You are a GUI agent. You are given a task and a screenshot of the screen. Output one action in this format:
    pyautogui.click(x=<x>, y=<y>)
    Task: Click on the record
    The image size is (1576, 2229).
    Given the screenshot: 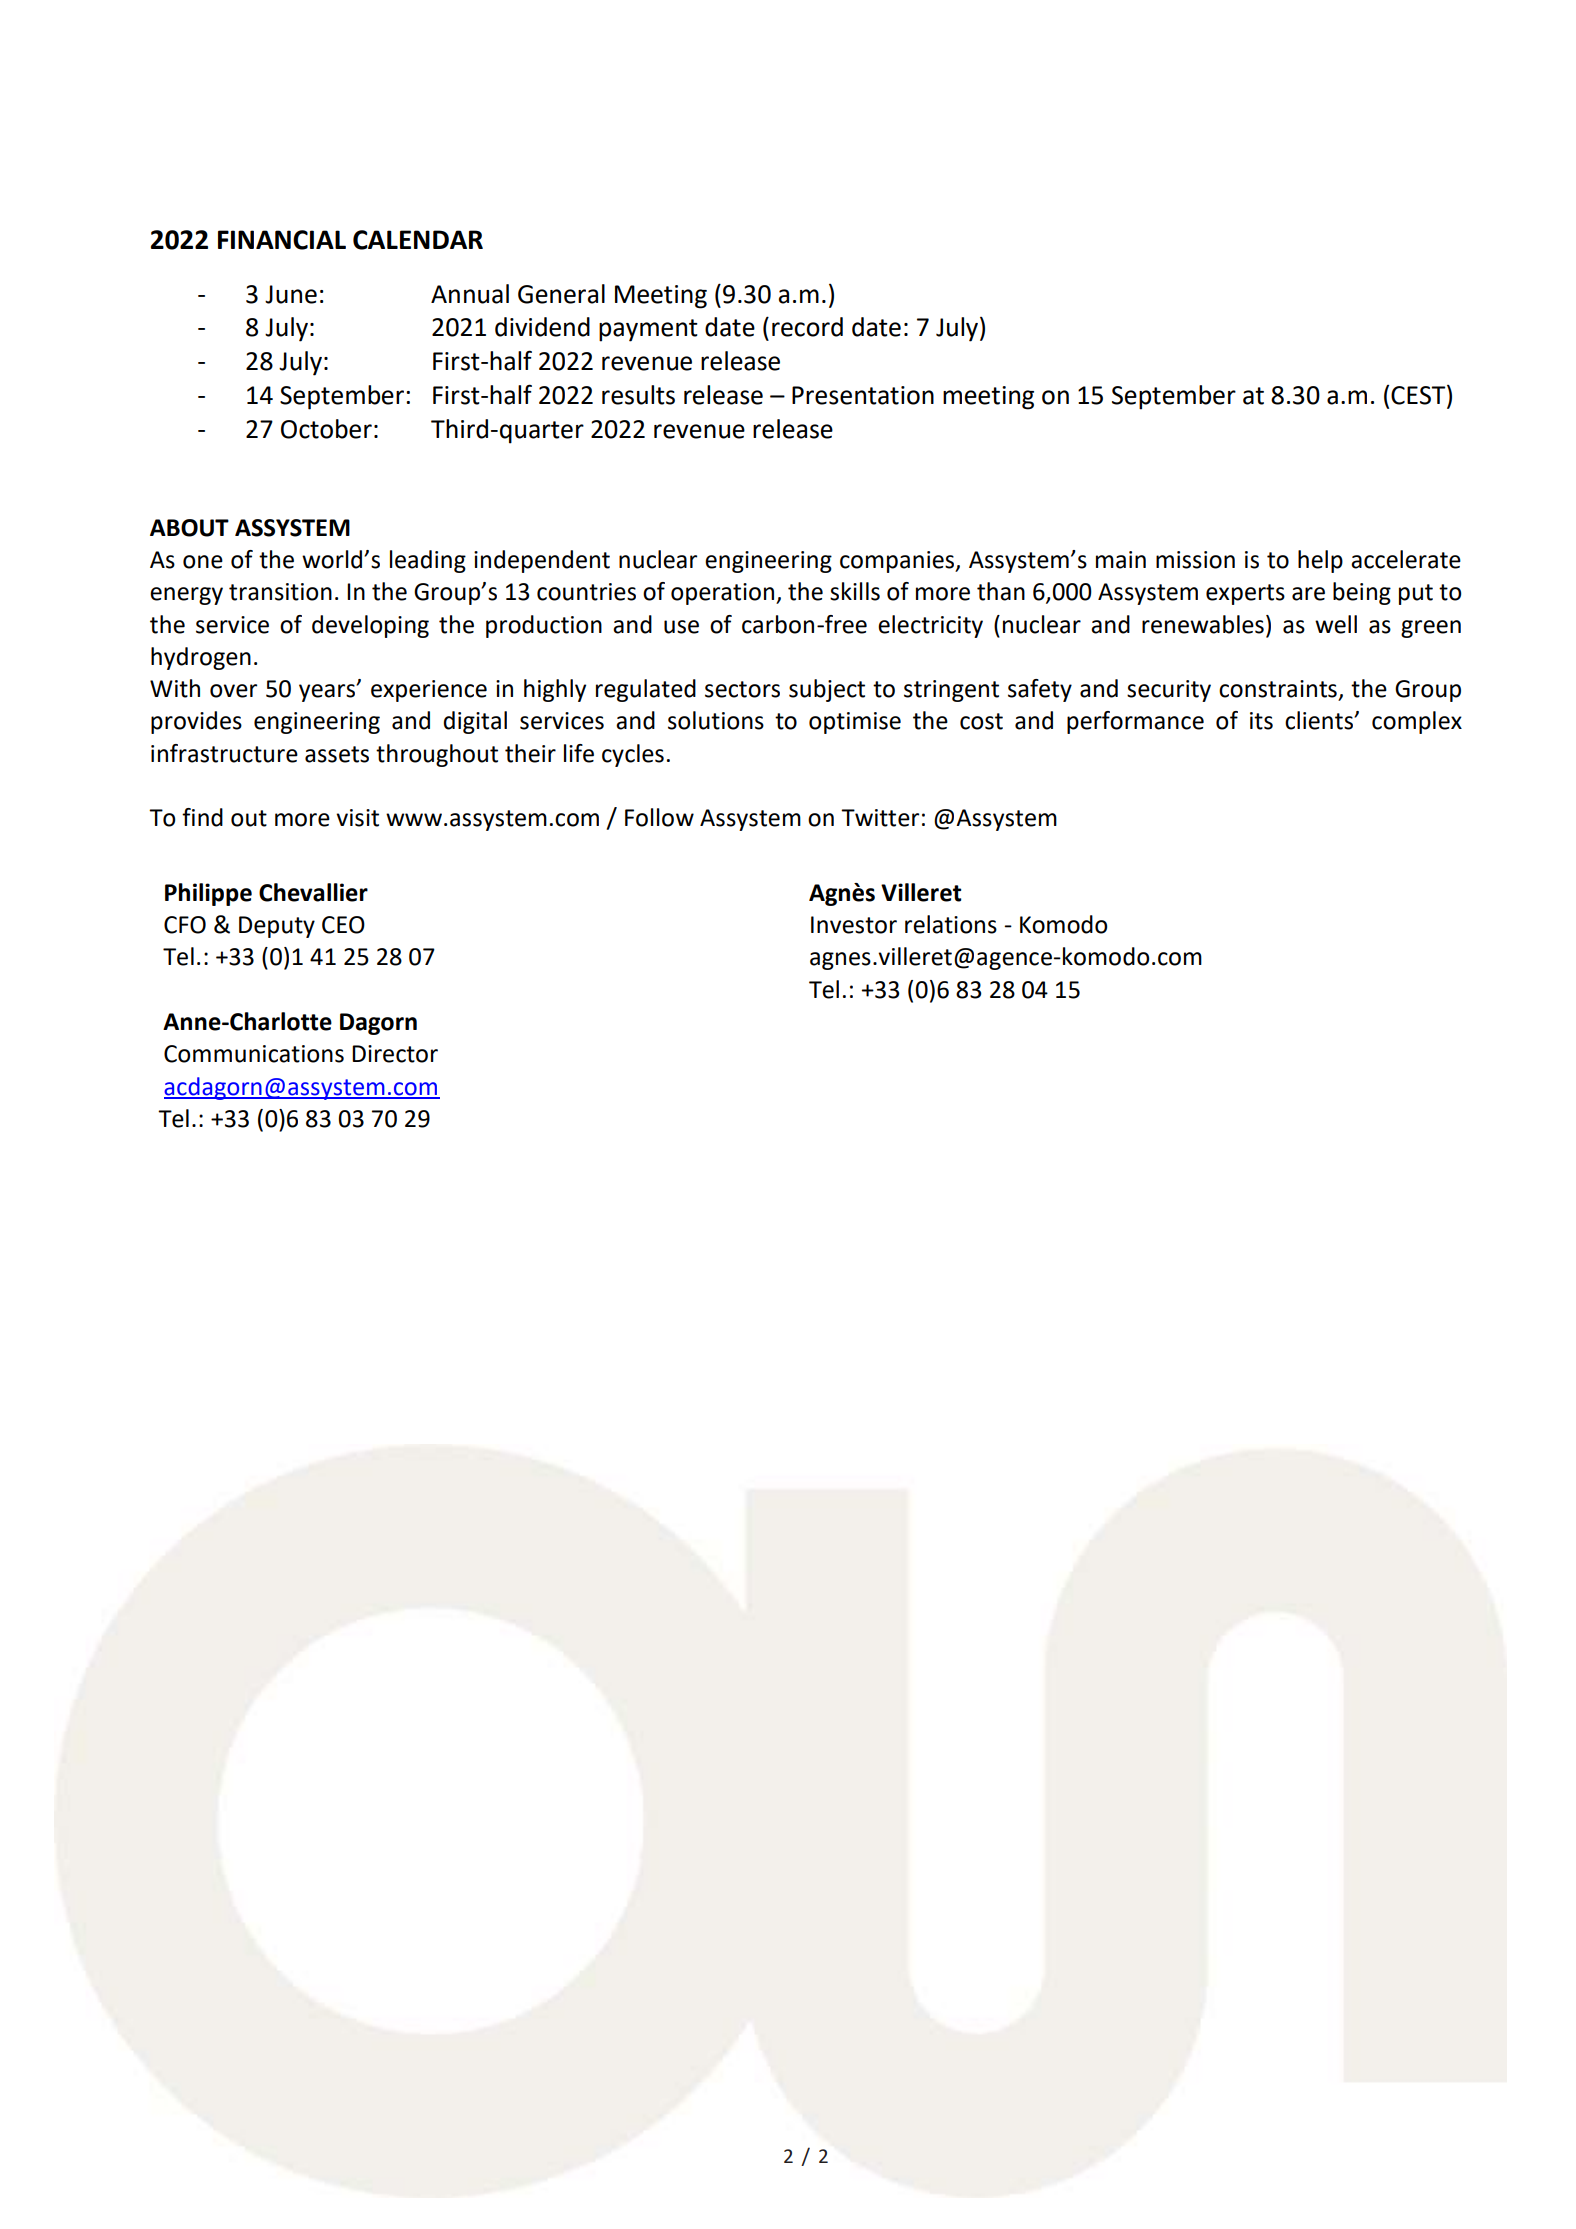 What is the action you would take?
    pyautogui.click(x=807, y=327)
